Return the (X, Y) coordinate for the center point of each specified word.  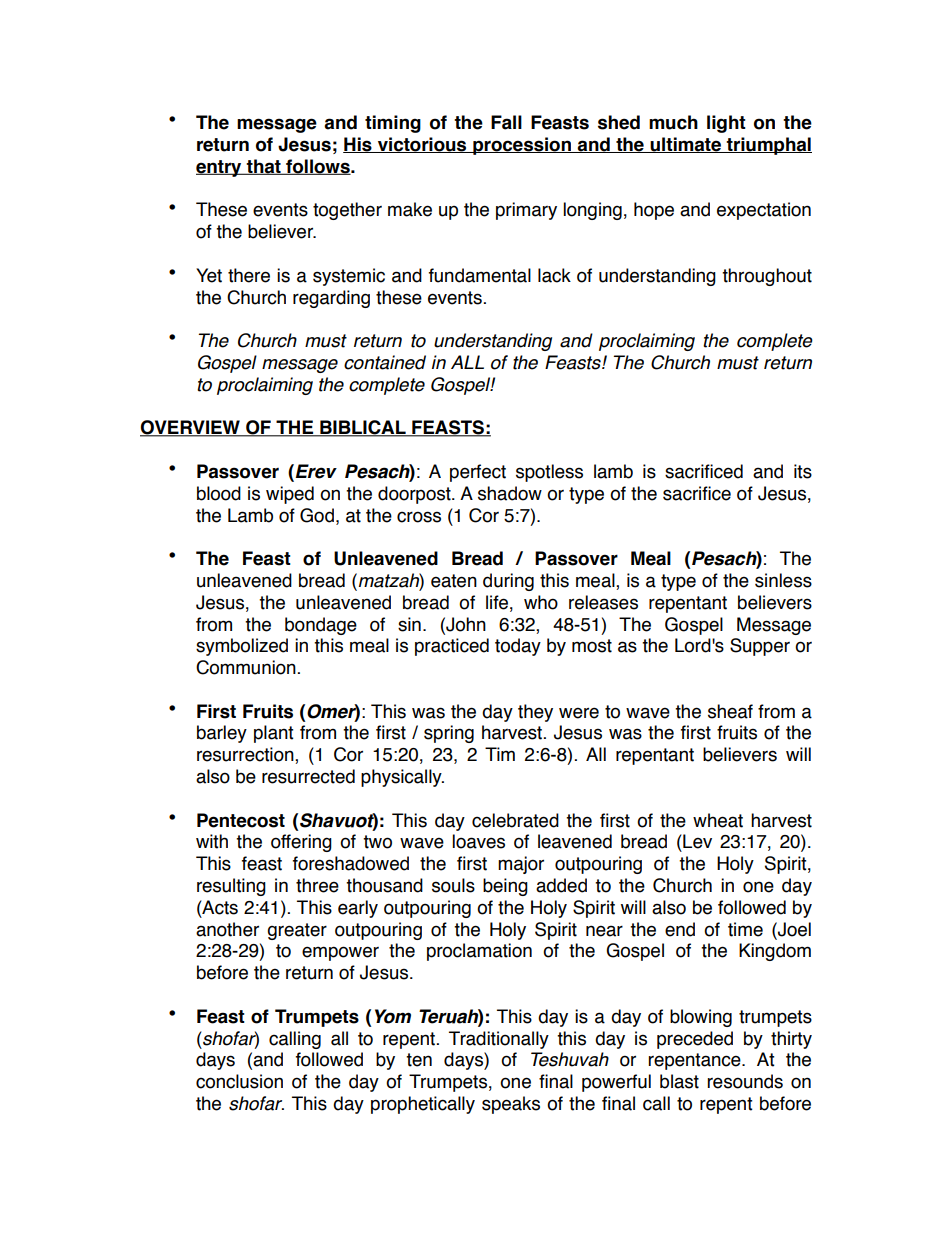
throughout (767, 277)
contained (385, 362)
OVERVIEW (191, 428)
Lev (696, 841)
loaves (478, 841)
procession (522, 146)
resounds (745, 1081)
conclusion (239, 1081)
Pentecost (241, 820)
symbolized (242, 647)
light (726, 124)
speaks (511, 1105)
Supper (760, 647)
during (508, 582)
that (264, 167)
